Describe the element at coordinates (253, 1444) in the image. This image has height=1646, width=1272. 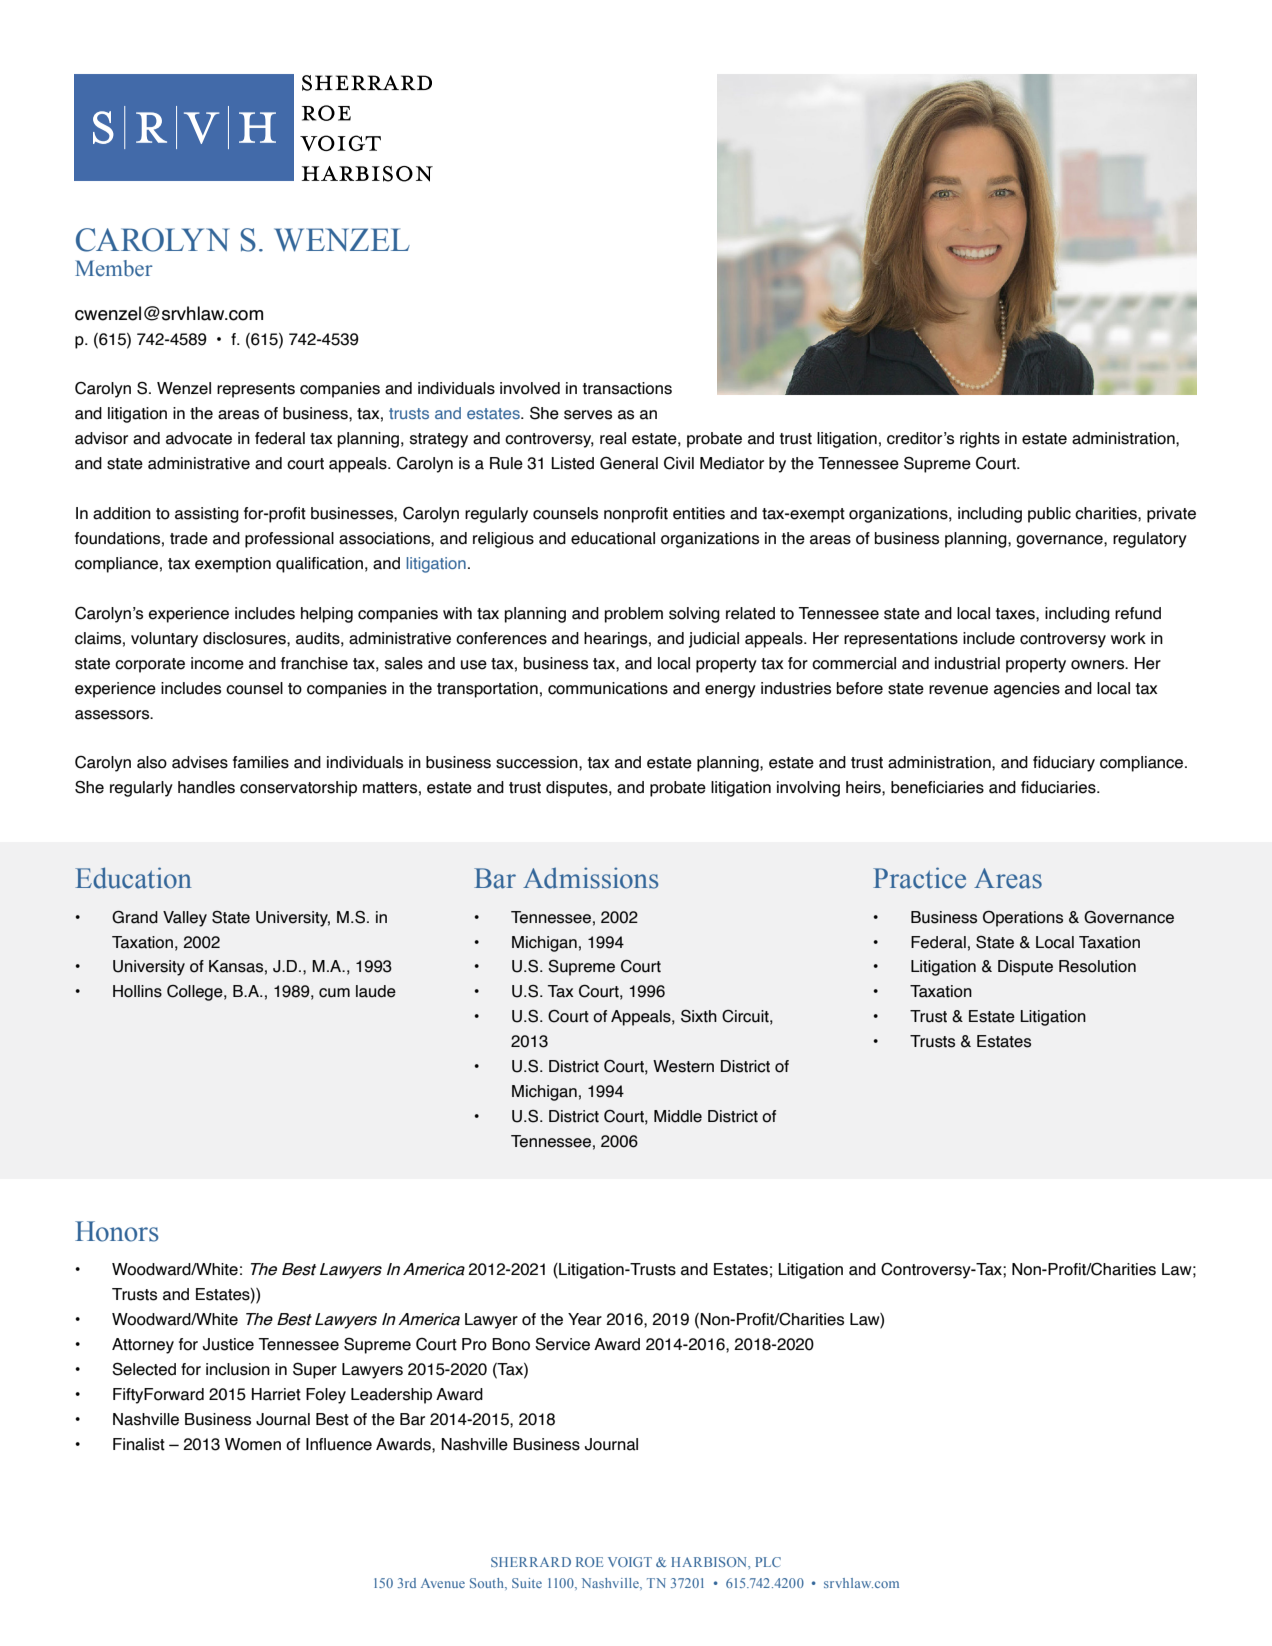
I see `Women` at that location.
